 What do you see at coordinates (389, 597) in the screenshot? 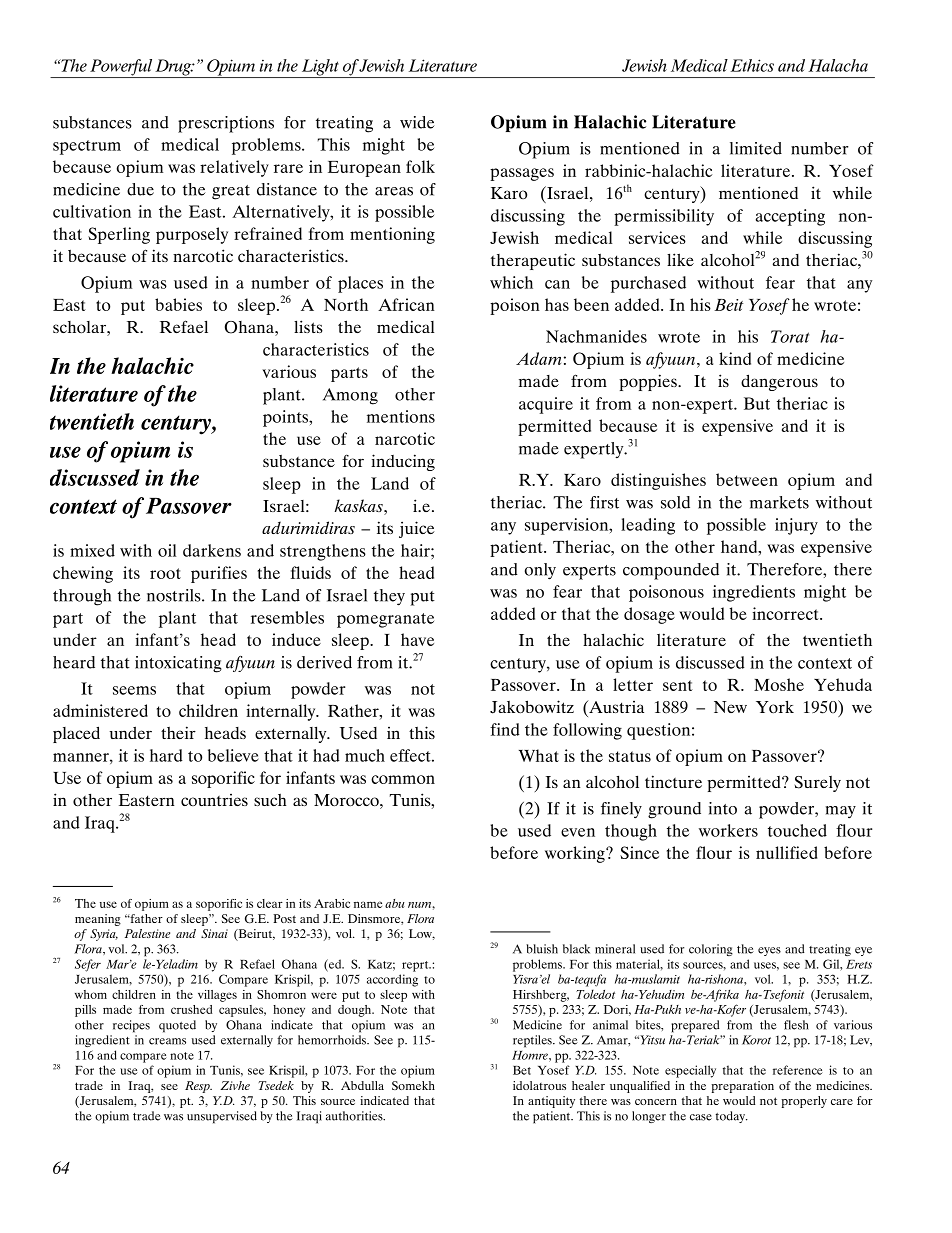
I see `they` at bounding box center [389, 597].
